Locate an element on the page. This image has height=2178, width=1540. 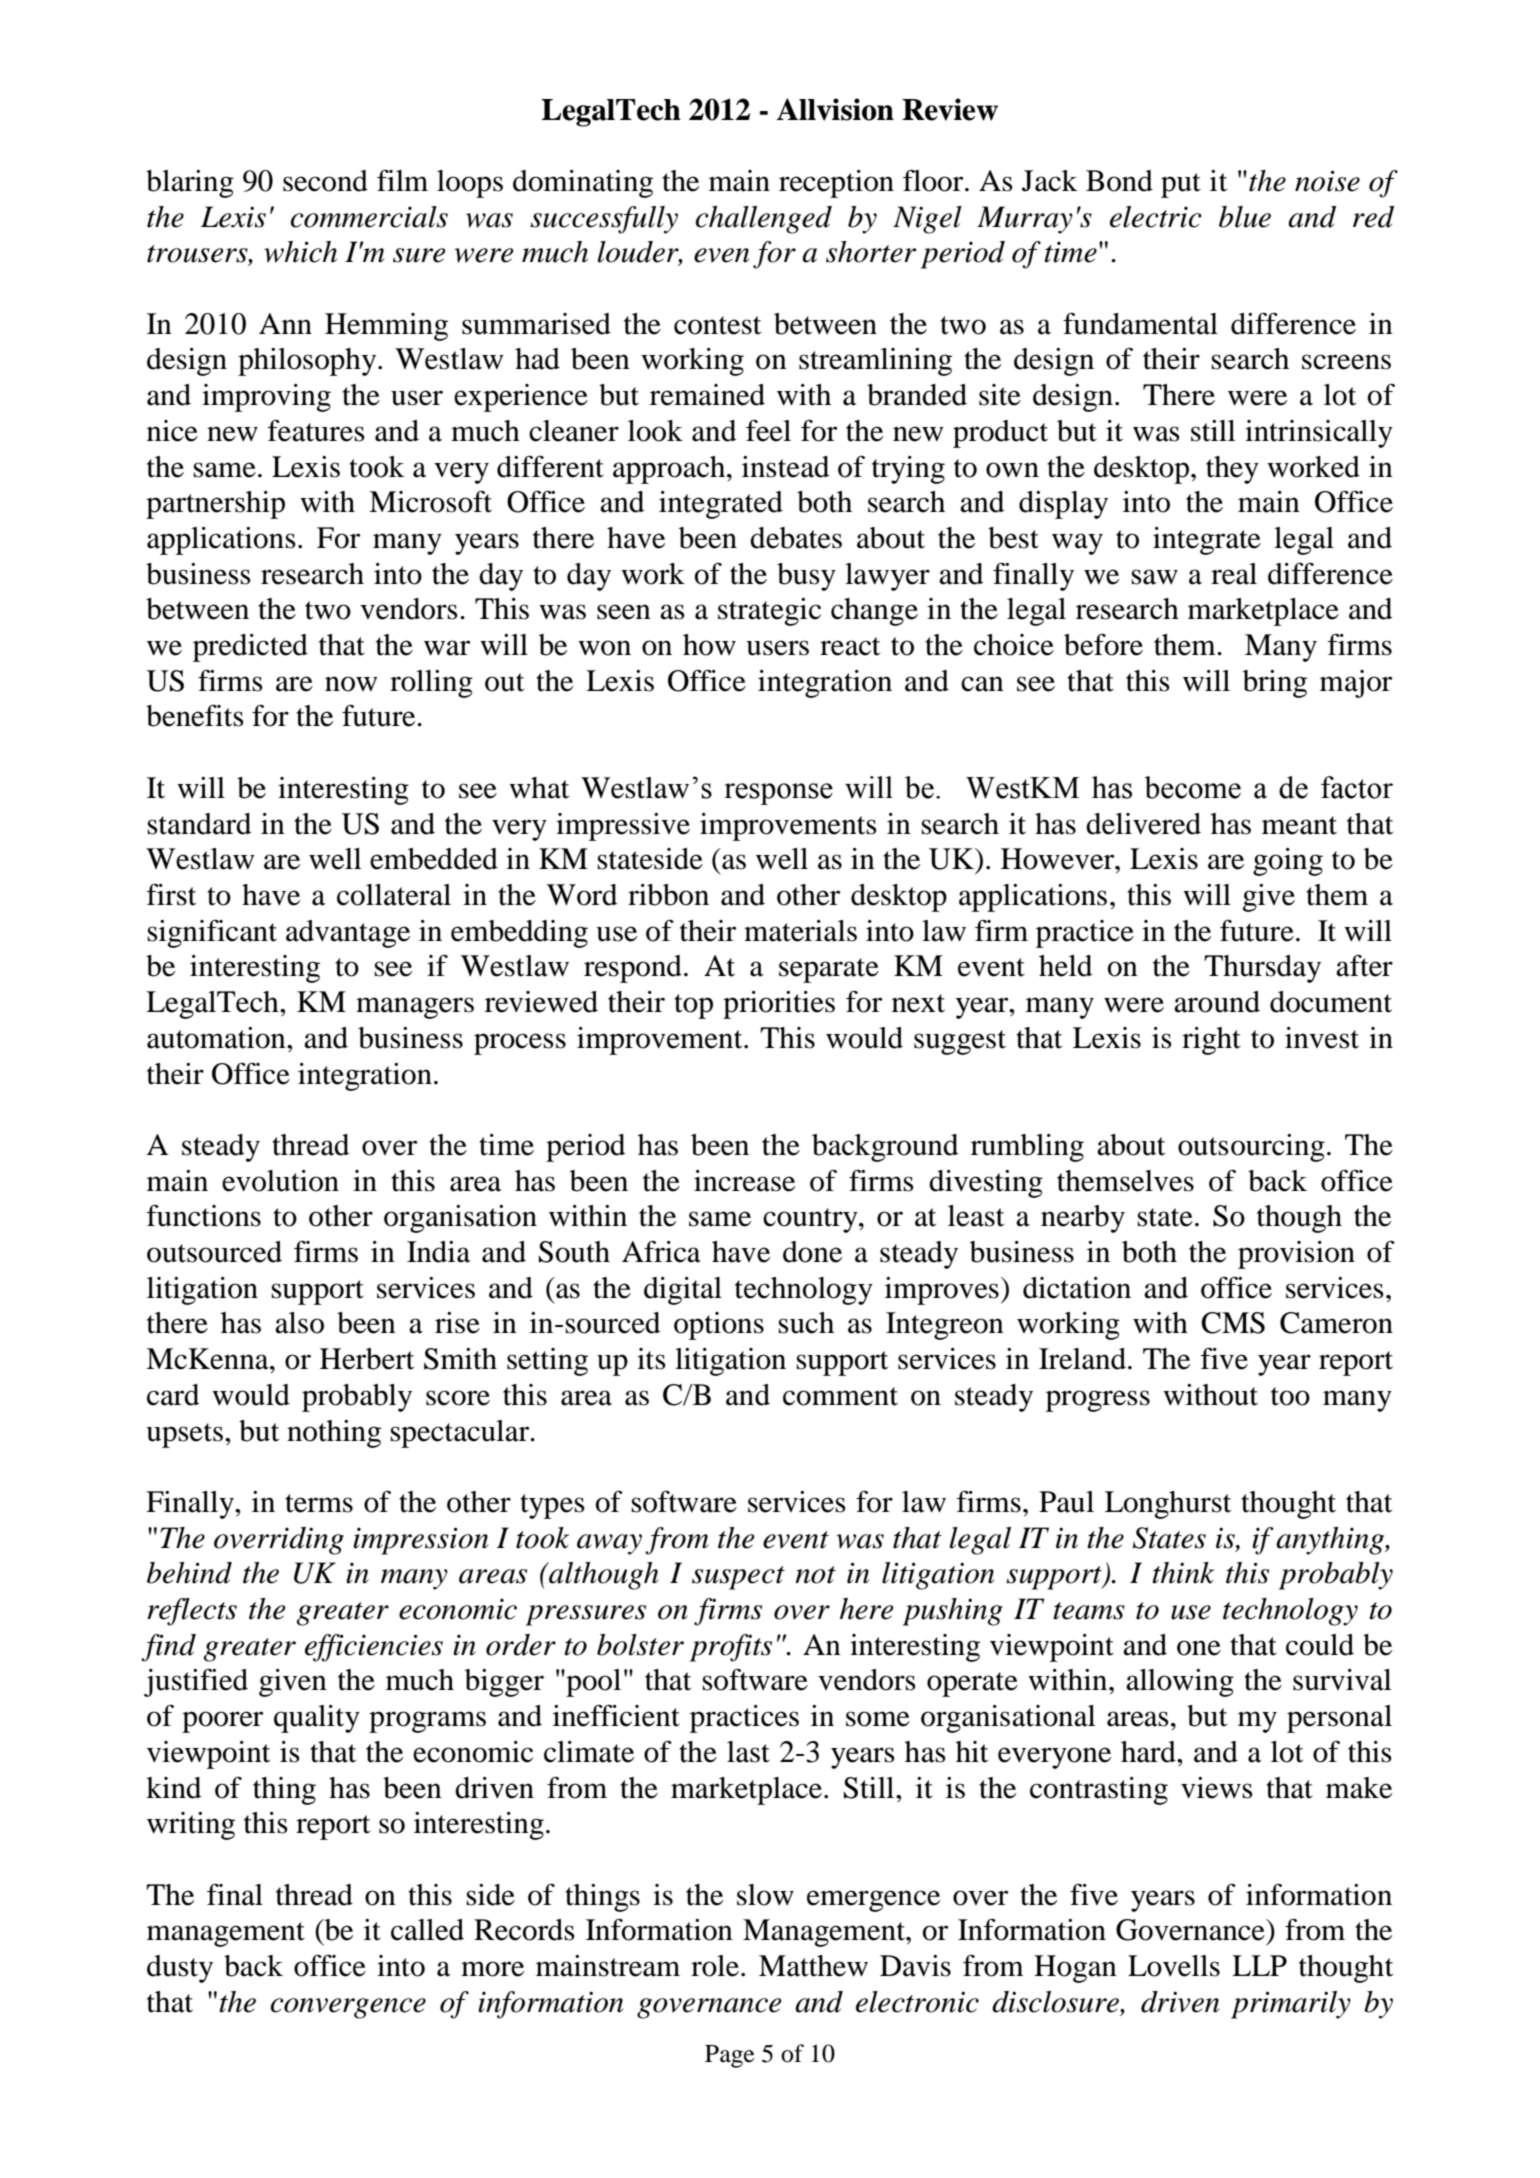
outsourcing is located at coordinates (1251, 1148).
